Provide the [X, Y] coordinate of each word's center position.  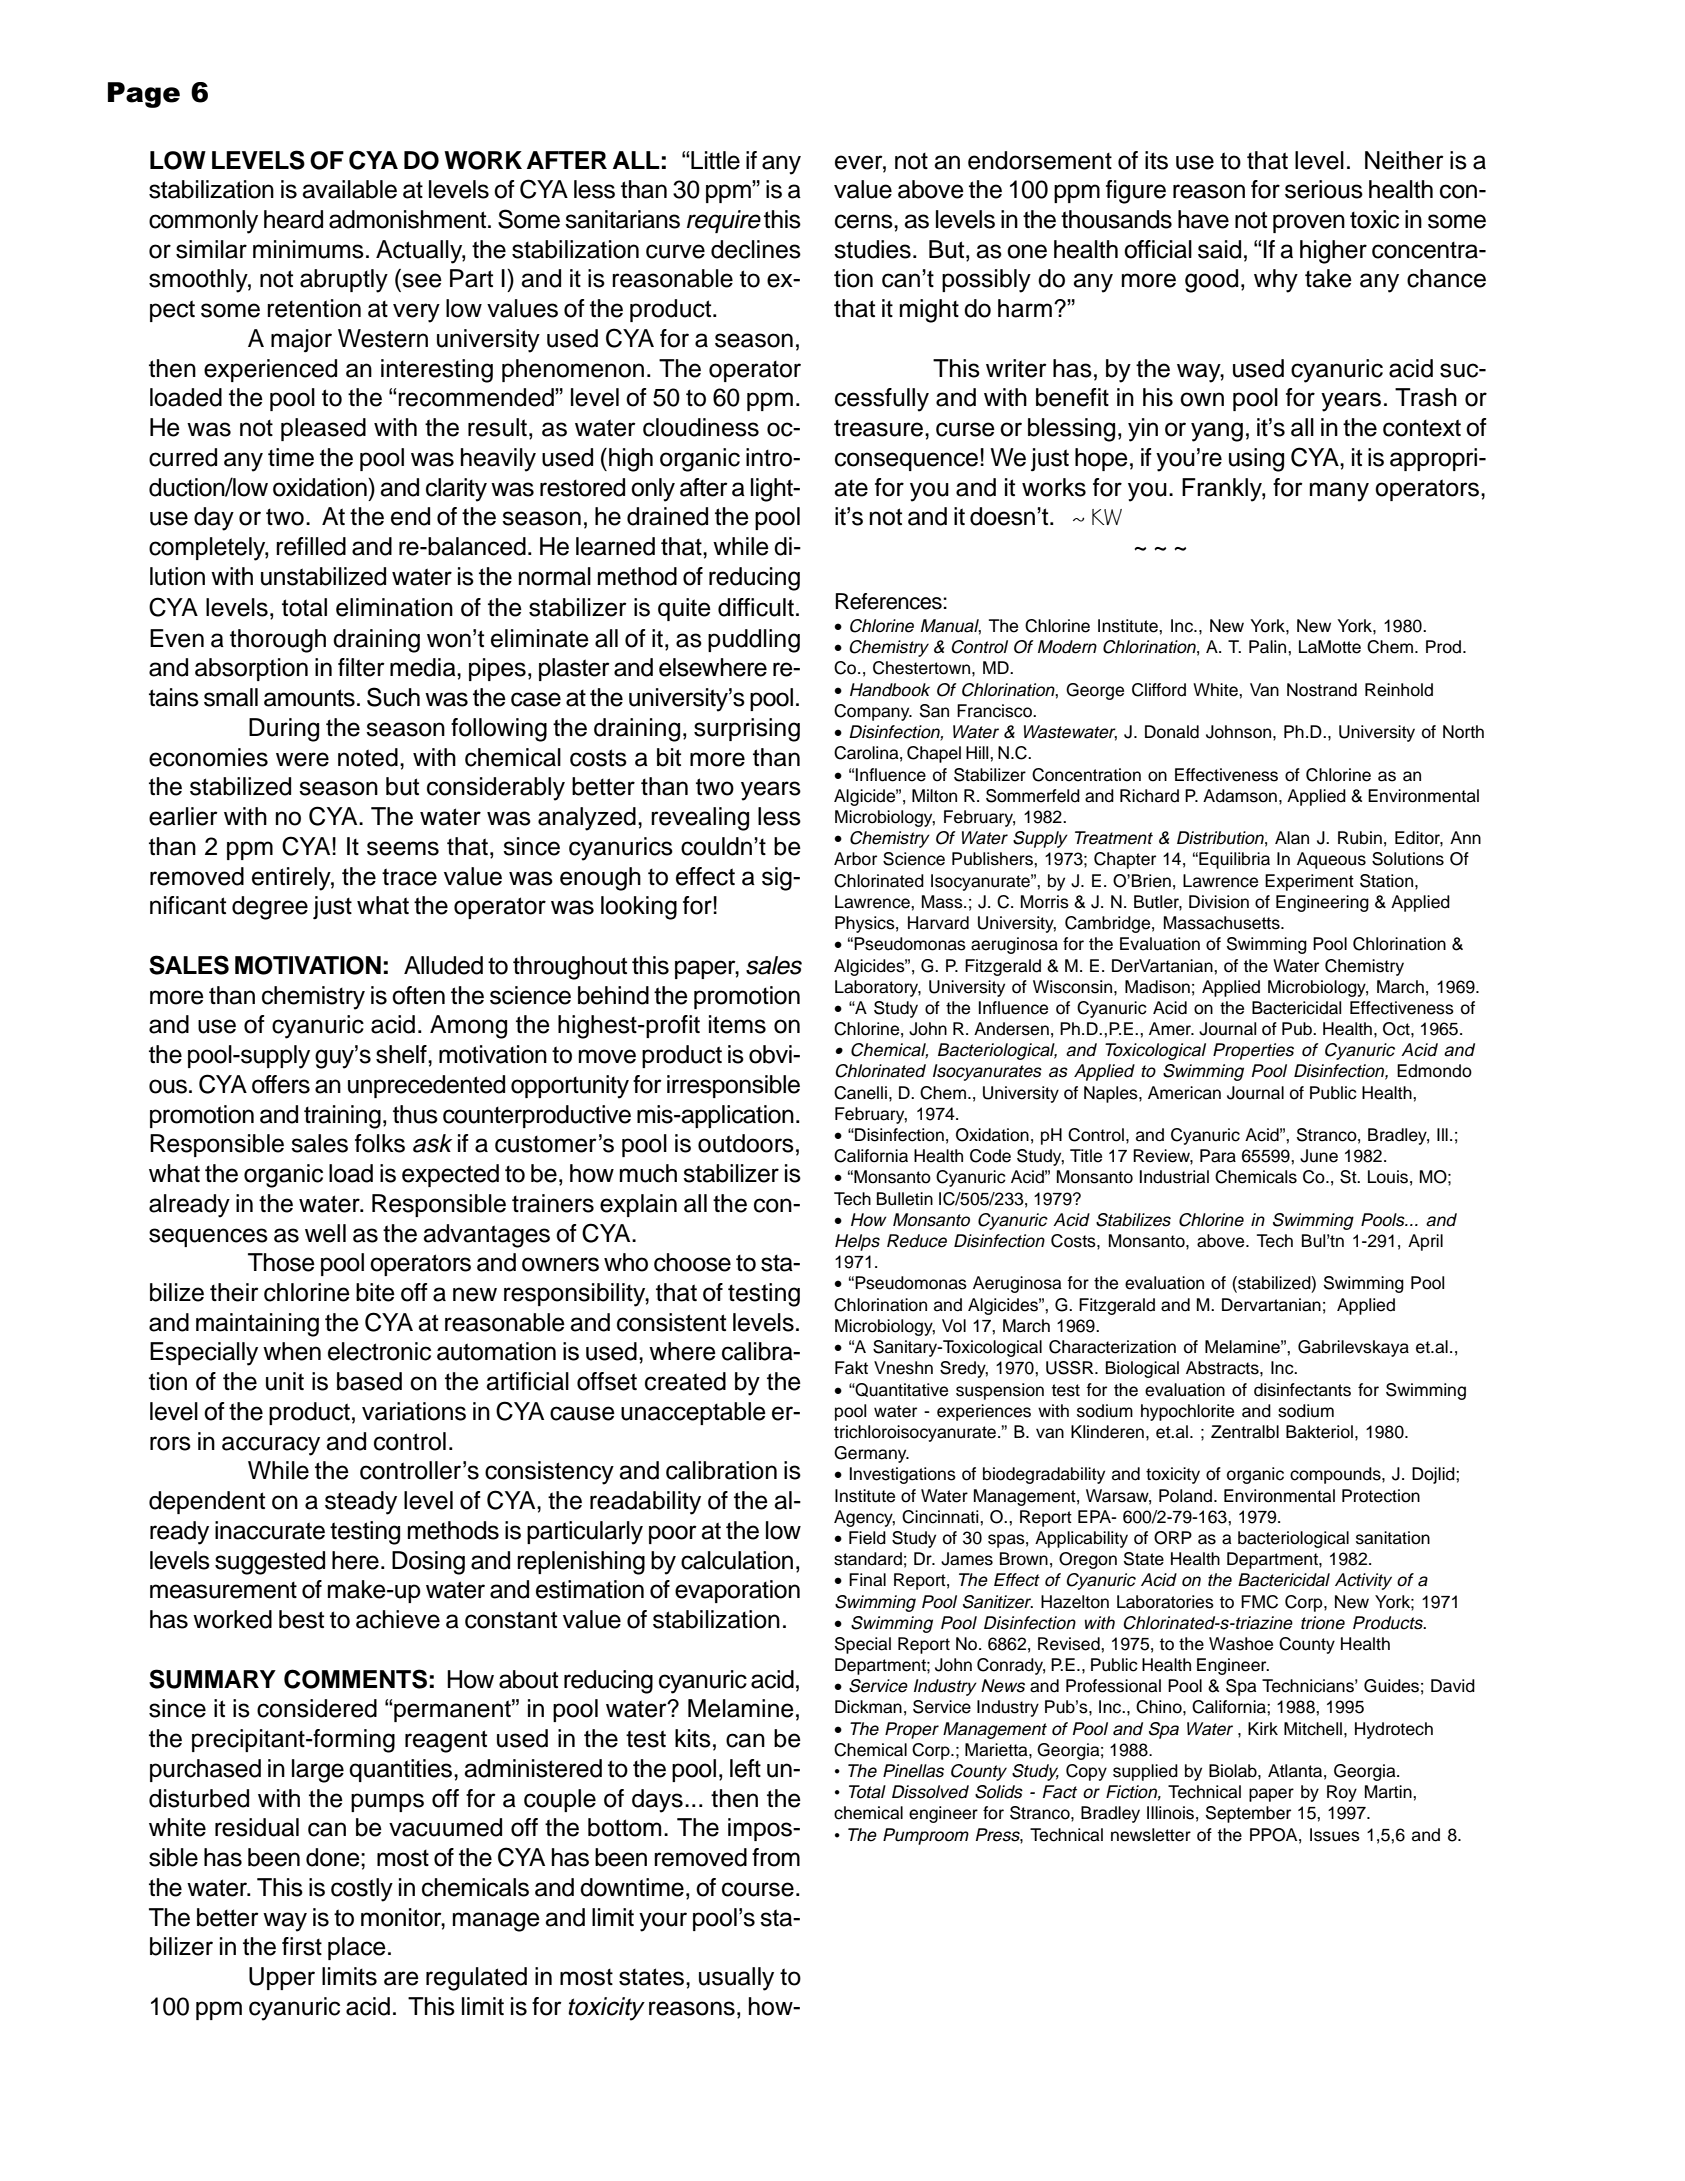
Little [714, 160]
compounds [1336, 1475]
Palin [1269, 647]
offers [281, 1084]
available [349, 189]
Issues [1335, 1835]
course [758, 1889]
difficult [756, 607]
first [302, 1946]
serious [1324, 189]
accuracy [271, 1446]
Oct [1397, 1029]
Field [867, 1538]
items [737, 1024]
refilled [311, 546]
